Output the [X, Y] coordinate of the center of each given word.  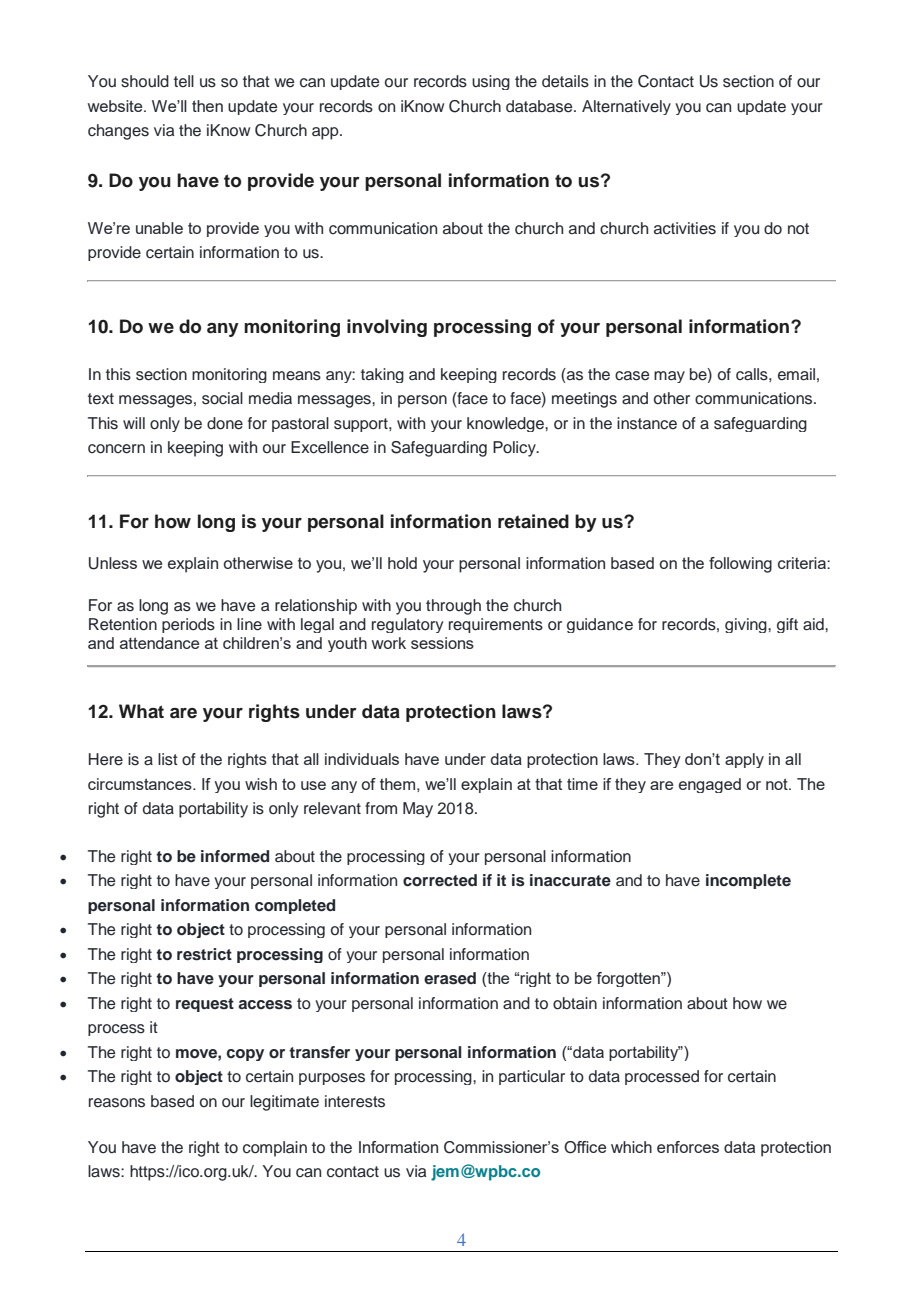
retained [533, 521]
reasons [117, 1103]
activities [685, 228]
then [207, 106]
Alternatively [626, 107]
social [222, 398]
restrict [204, 954]
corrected [440, 880]
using [491, 82]
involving [387, 328]
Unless [113, 563]
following [740, 565]
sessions [442, 643]
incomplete [748, 881]
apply [744, 760]
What [141, 711]
